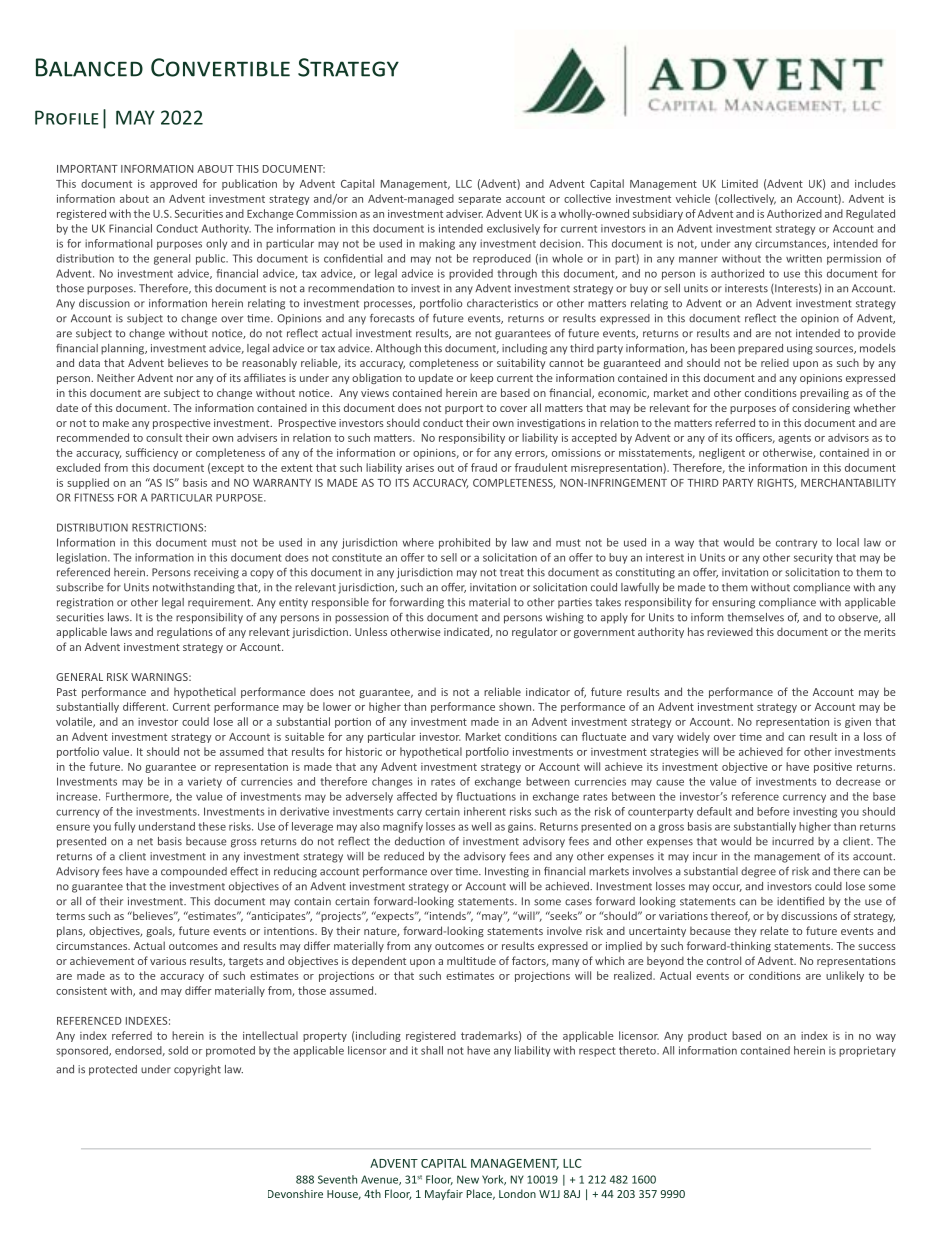 Image resolution: width=952 pixels, height=1233 pixels. Describe the element at coordinates (145, 842) in the document. I see `net` at that location.
